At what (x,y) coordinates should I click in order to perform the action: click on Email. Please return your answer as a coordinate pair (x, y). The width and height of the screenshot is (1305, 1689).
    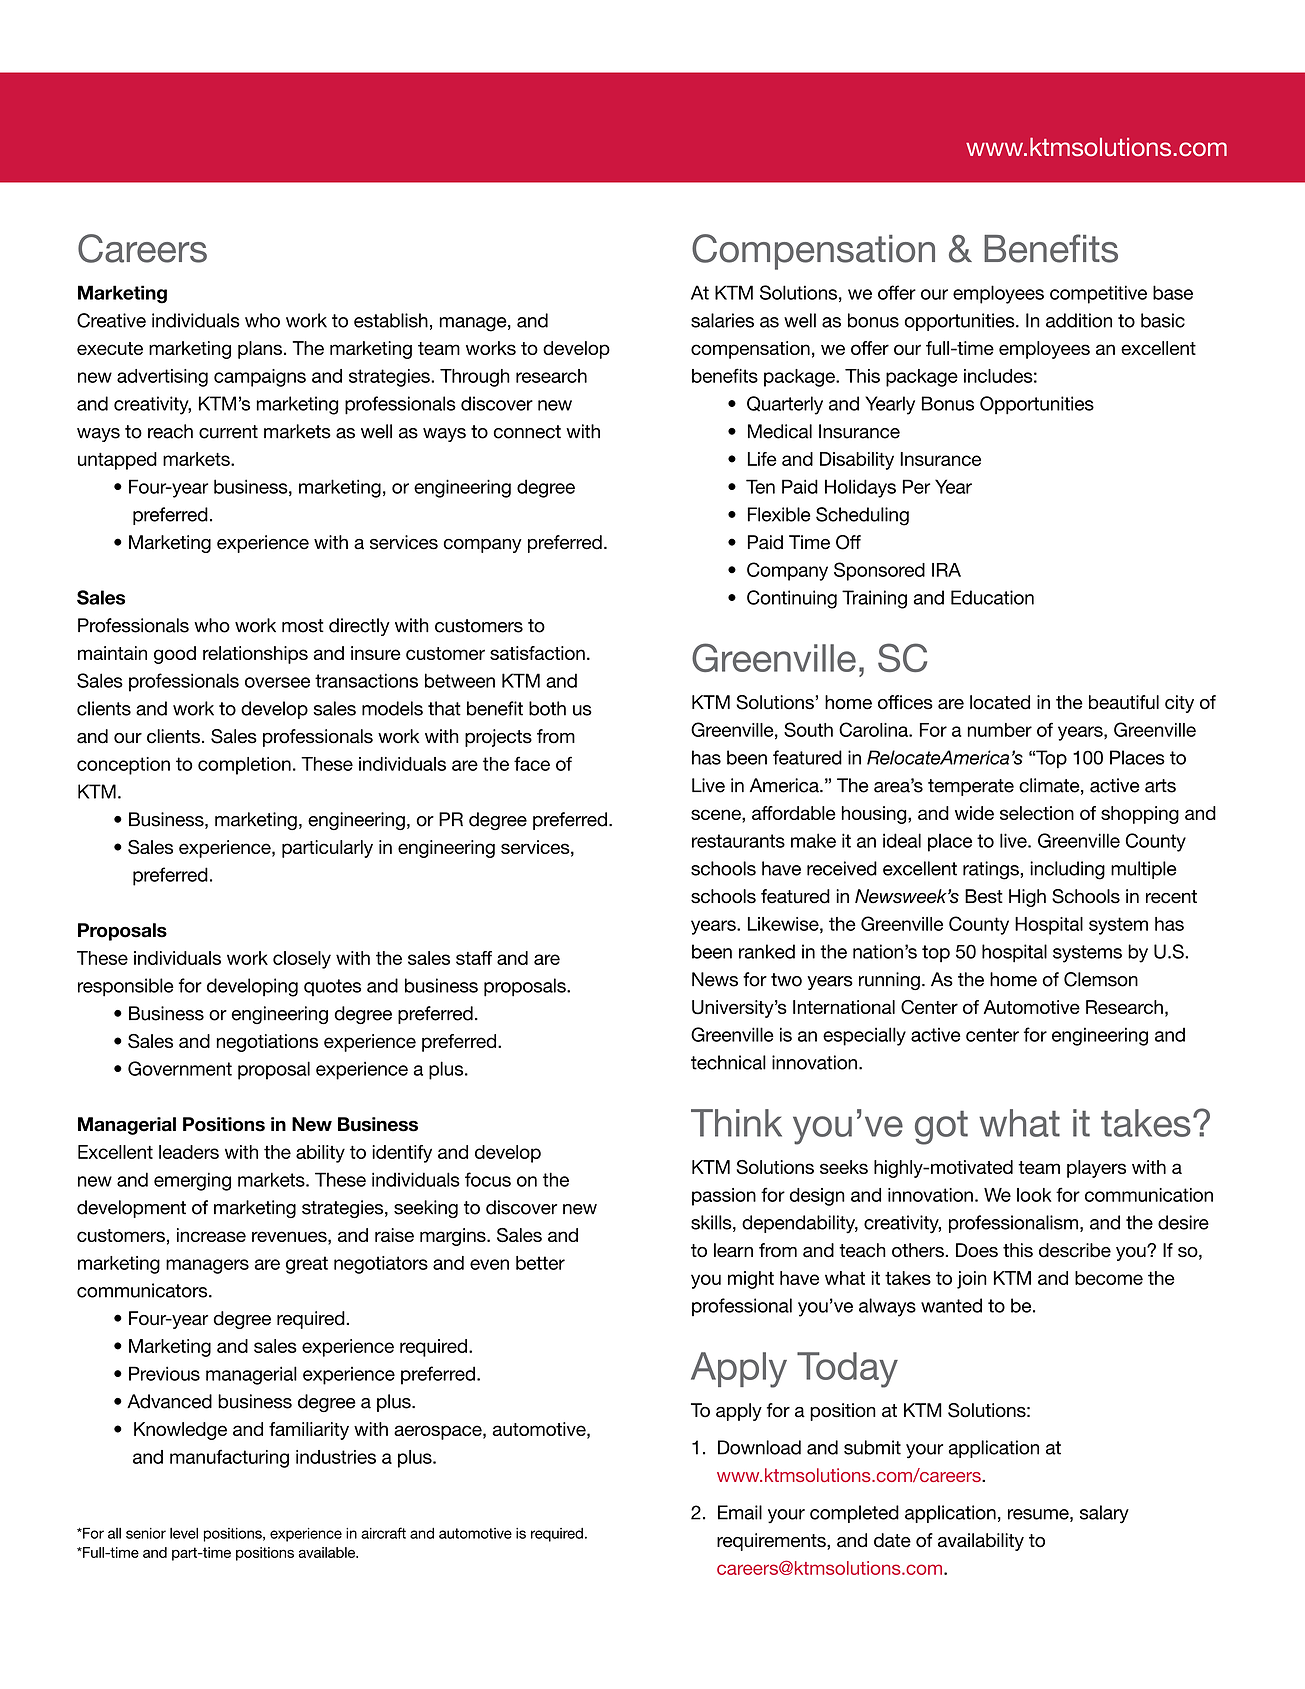
    Looking at the image, I should click on (740, 1512).
